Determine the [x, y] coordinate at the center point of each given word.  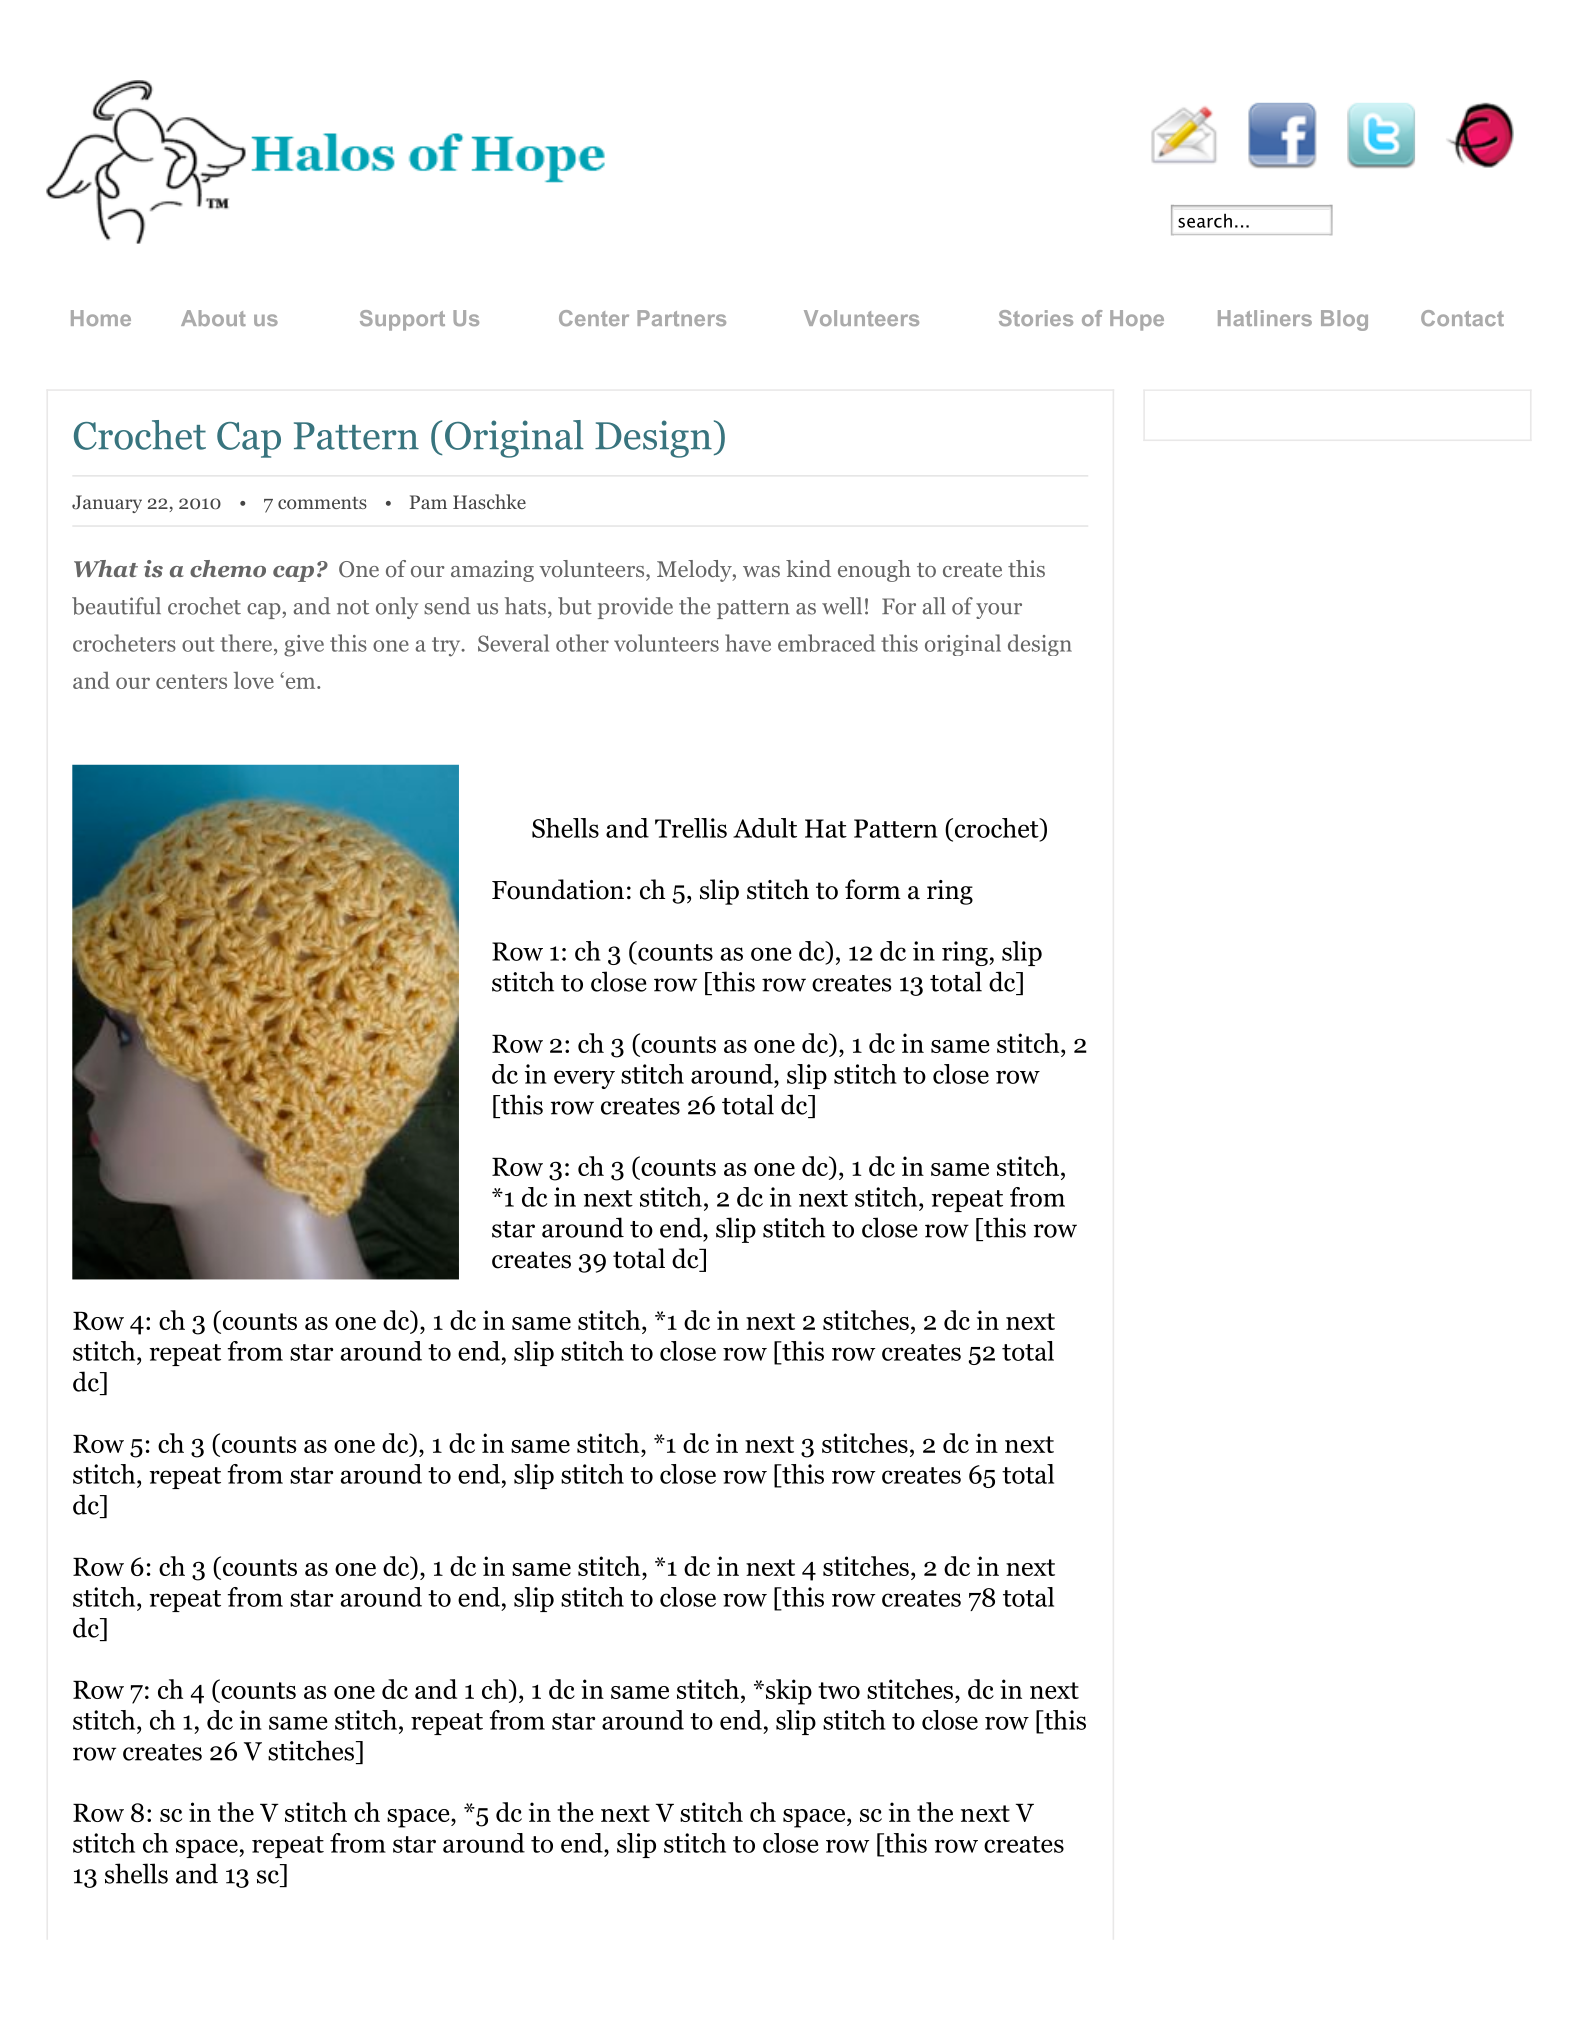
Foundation [558, 889]
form [873, 889]
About [213, 318]
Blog [1344, 320]
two [839, 1690]
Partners [681, 318]
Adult [765, 828]
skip [787, 1692]
